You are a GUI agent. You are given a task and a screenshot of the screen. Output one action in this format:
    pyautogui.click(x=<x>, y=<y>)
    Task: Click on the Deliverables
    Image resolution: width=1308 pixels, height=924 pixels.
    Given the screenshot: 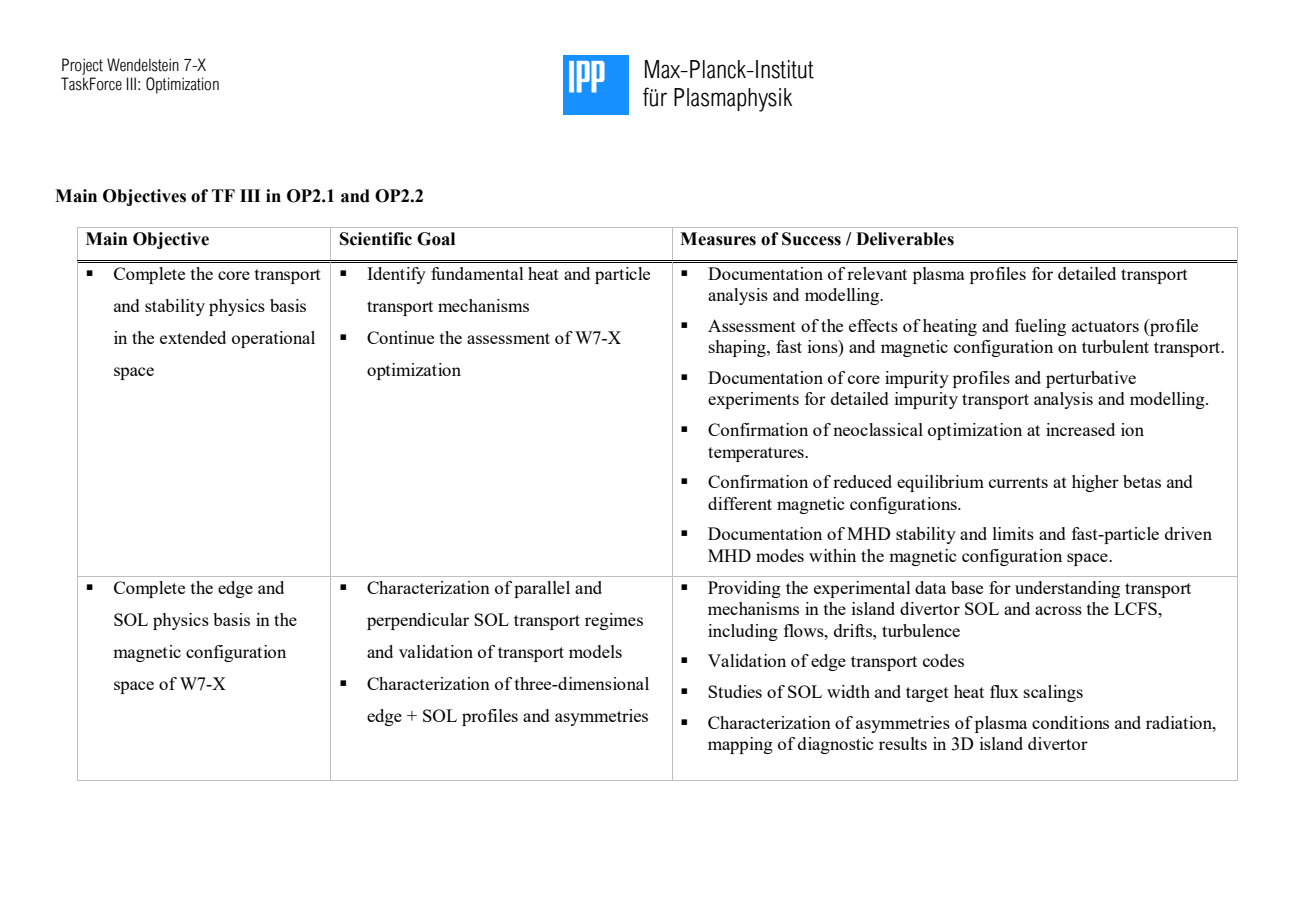 What is the action you would take?
    pyautogui.click(x=905, y=239)
